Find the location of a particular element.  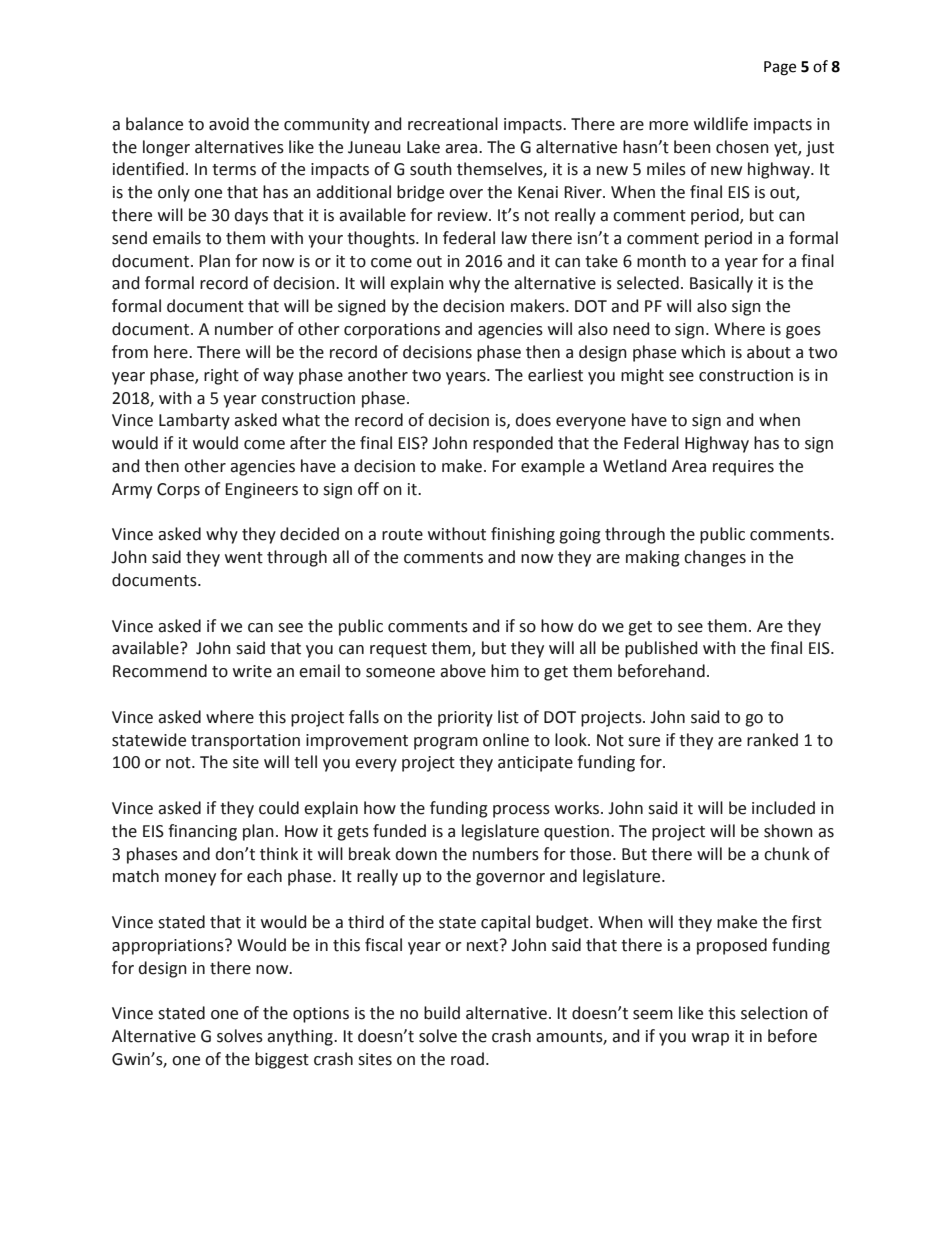

road is located at coordinates (467, 1059).
